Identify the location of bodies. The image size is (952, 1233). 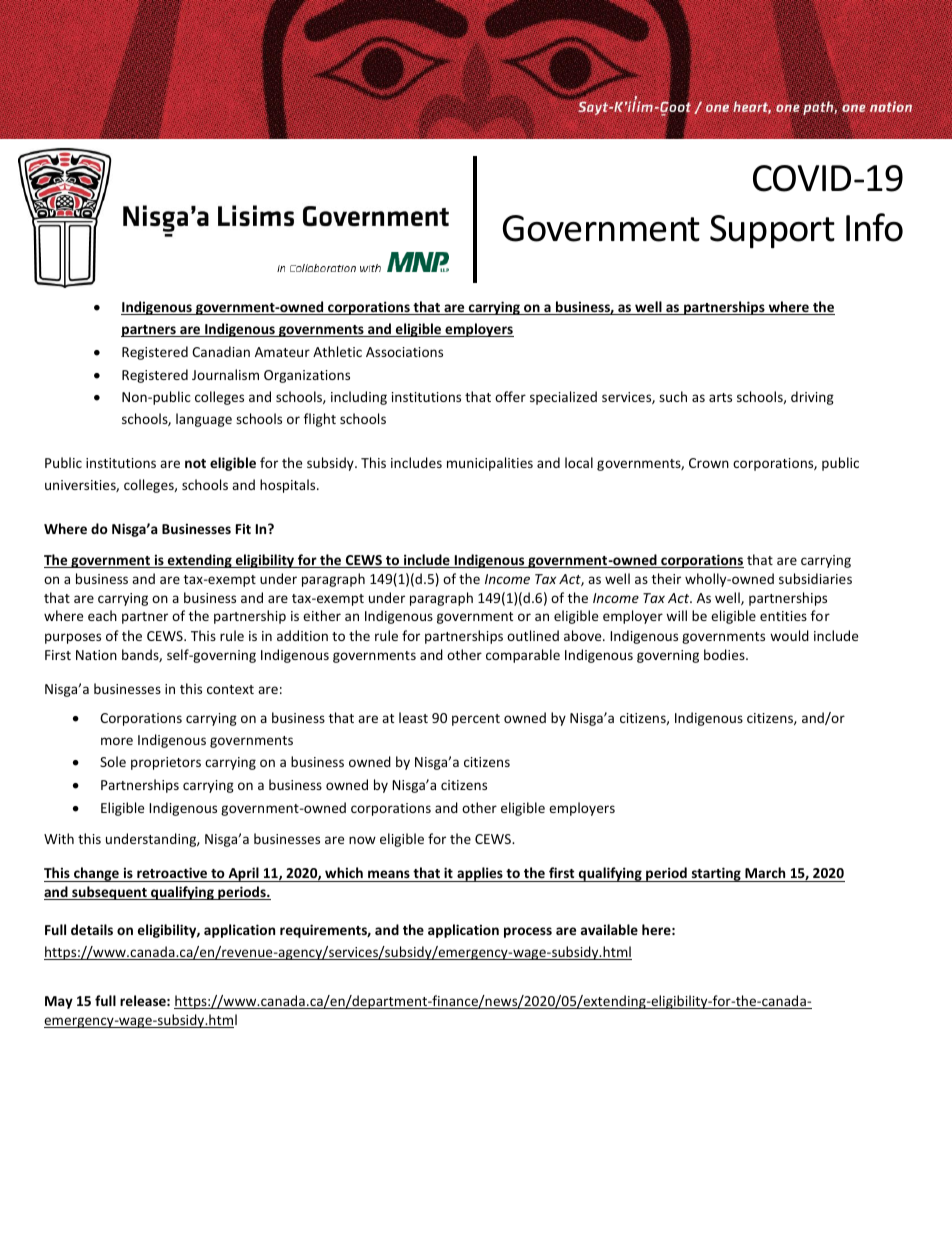
(725, 654).
